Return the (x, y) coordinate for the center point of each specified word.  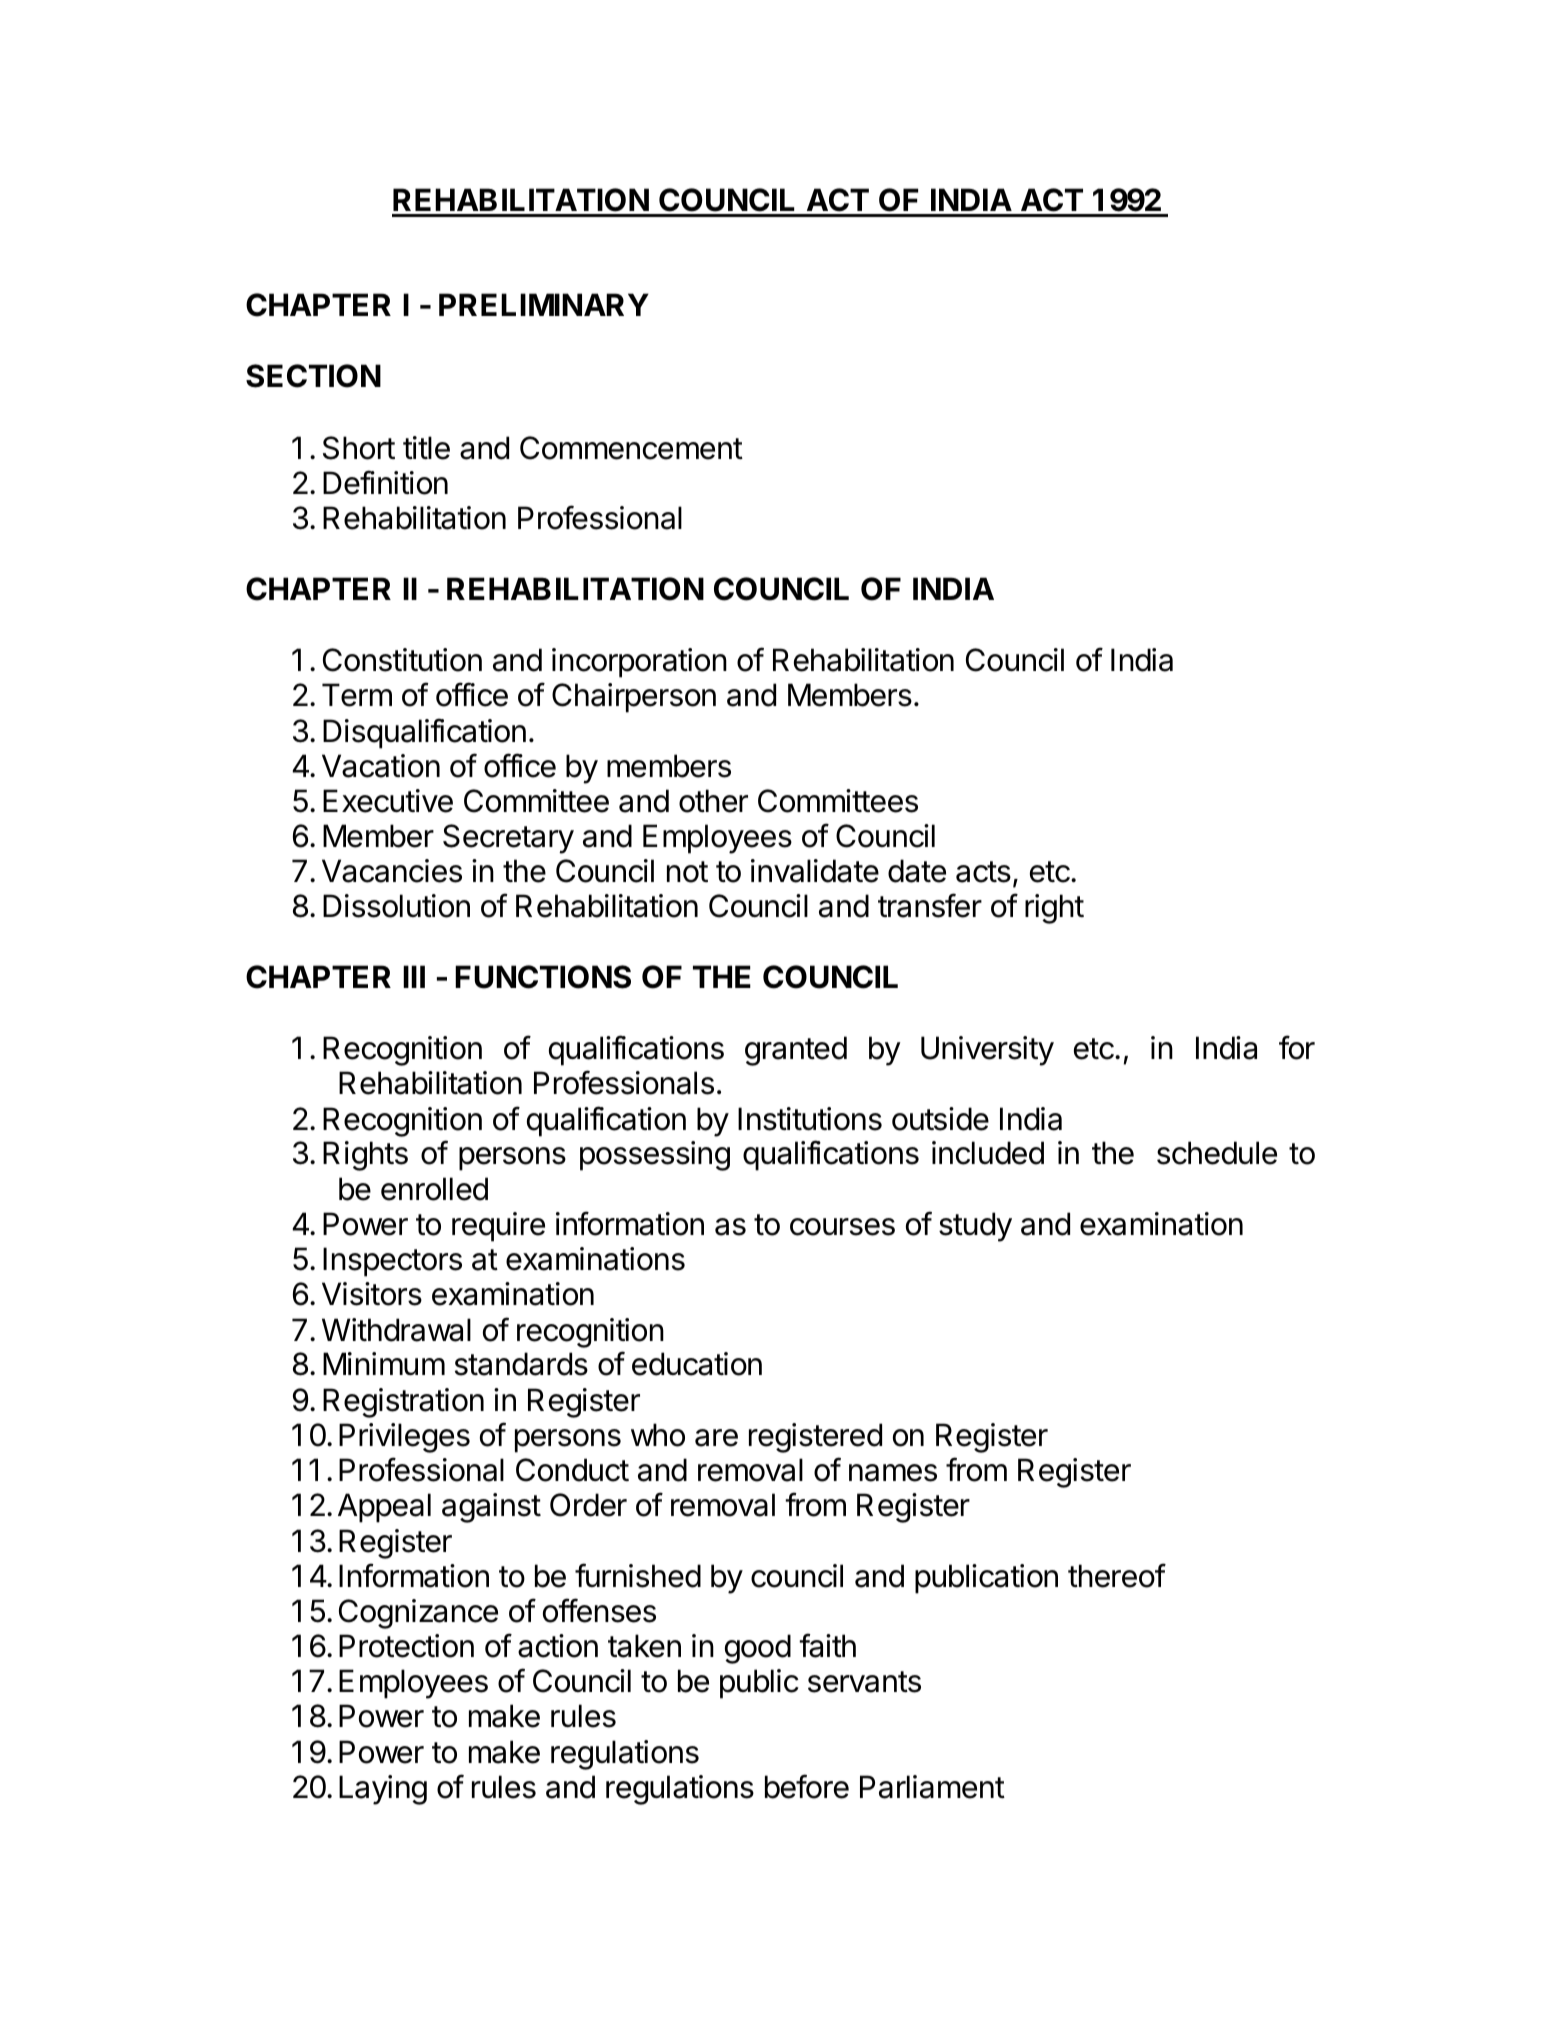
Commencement (631, 448)
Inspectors (392, 1262)
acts (983, 872)
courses (842, 1227)
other (713, 801)
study (975, 1227)
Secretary (508, 839)
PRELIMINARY (544, 304)
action (558, 1646)
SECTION (313, 376)
